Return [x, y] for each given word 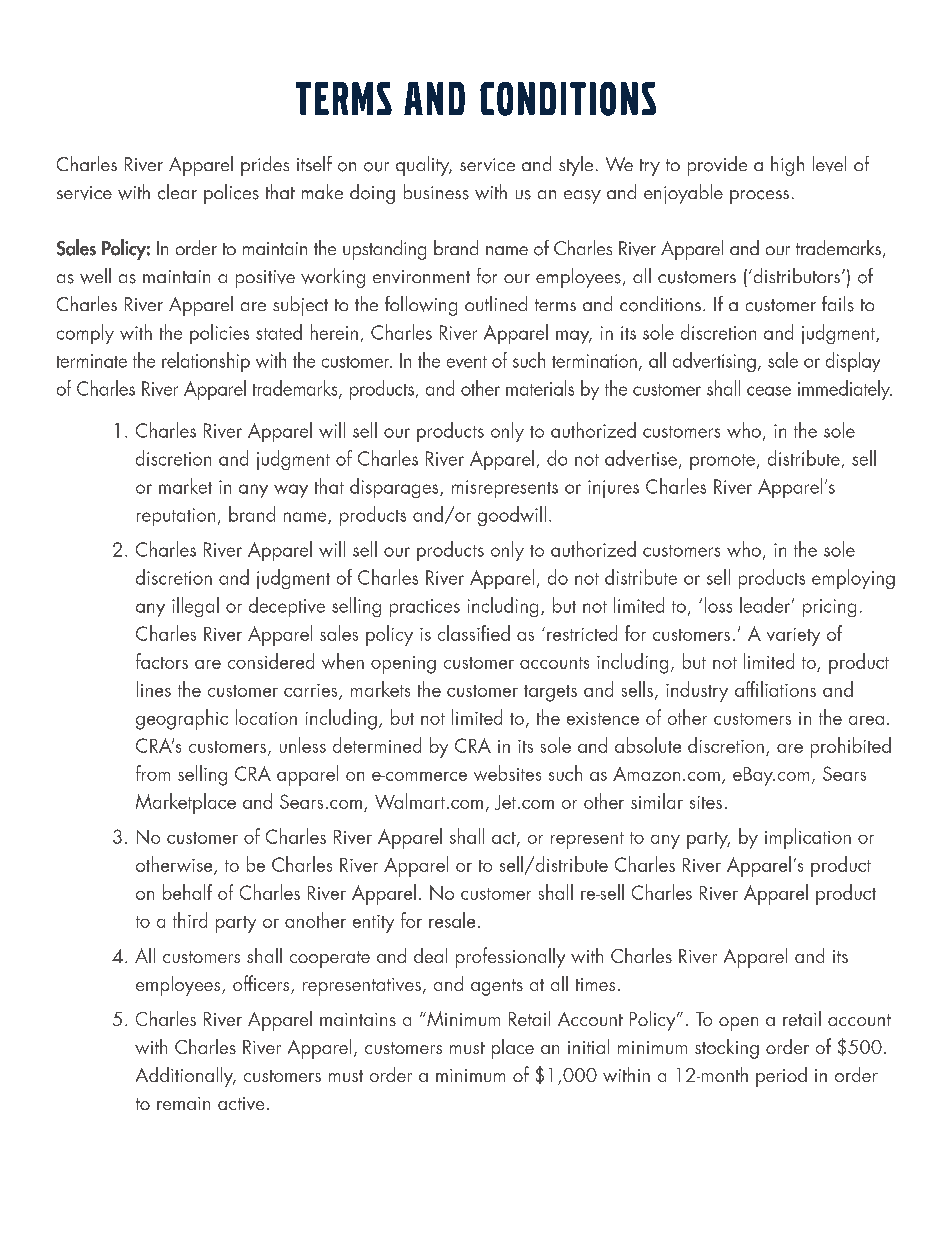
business [436, 192]
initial [588, 1046]
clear [177, 192]
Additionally [186, 1077]
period [781, 1077]
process [759, 197]
